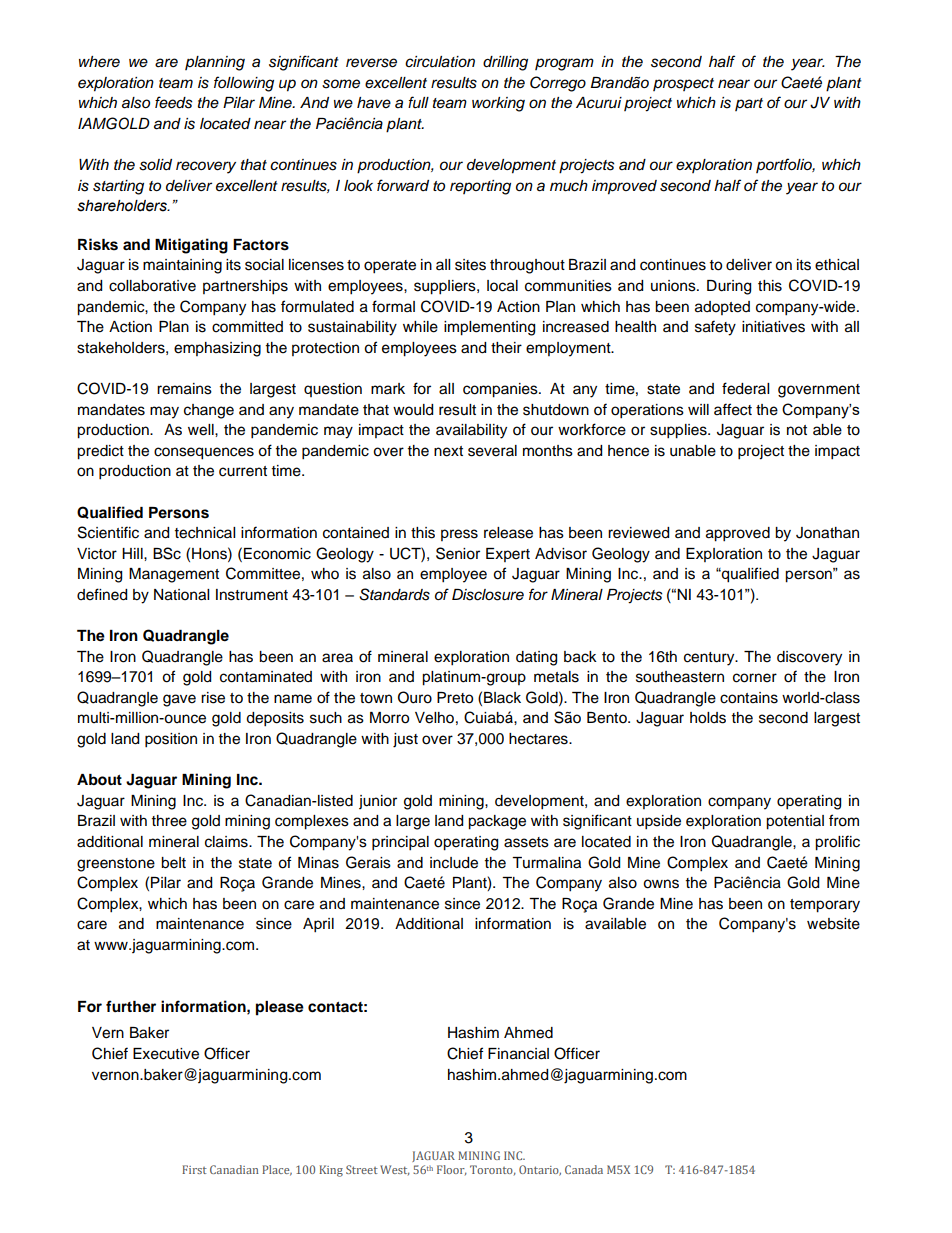 This screenshot has width=952, height=1233. Describe the element at coordinates (181, 595) in the screenshot. I see `National` at that location.
